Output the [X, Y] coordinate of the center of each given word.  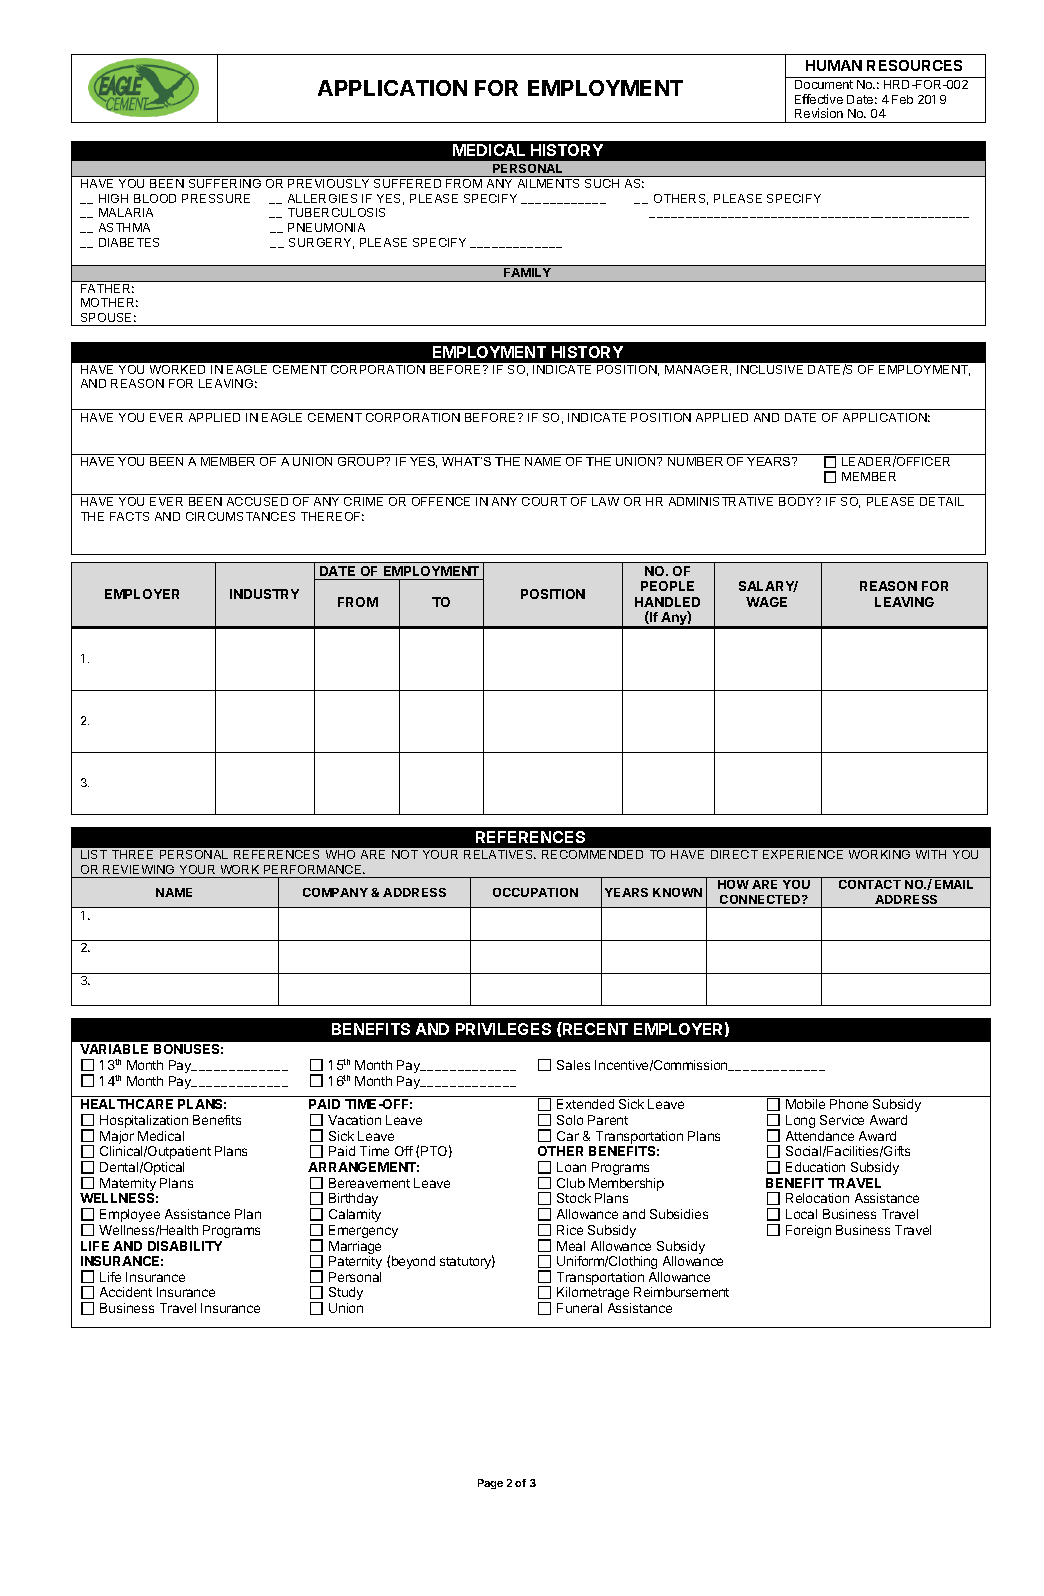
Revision [819, 113]
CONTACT [870, 884]
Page [490, 1484]
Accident [126, 1292]
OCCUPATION [535, 892]
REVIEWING [138, 869]
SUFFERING [225, 183]
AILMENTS [548, 183]
